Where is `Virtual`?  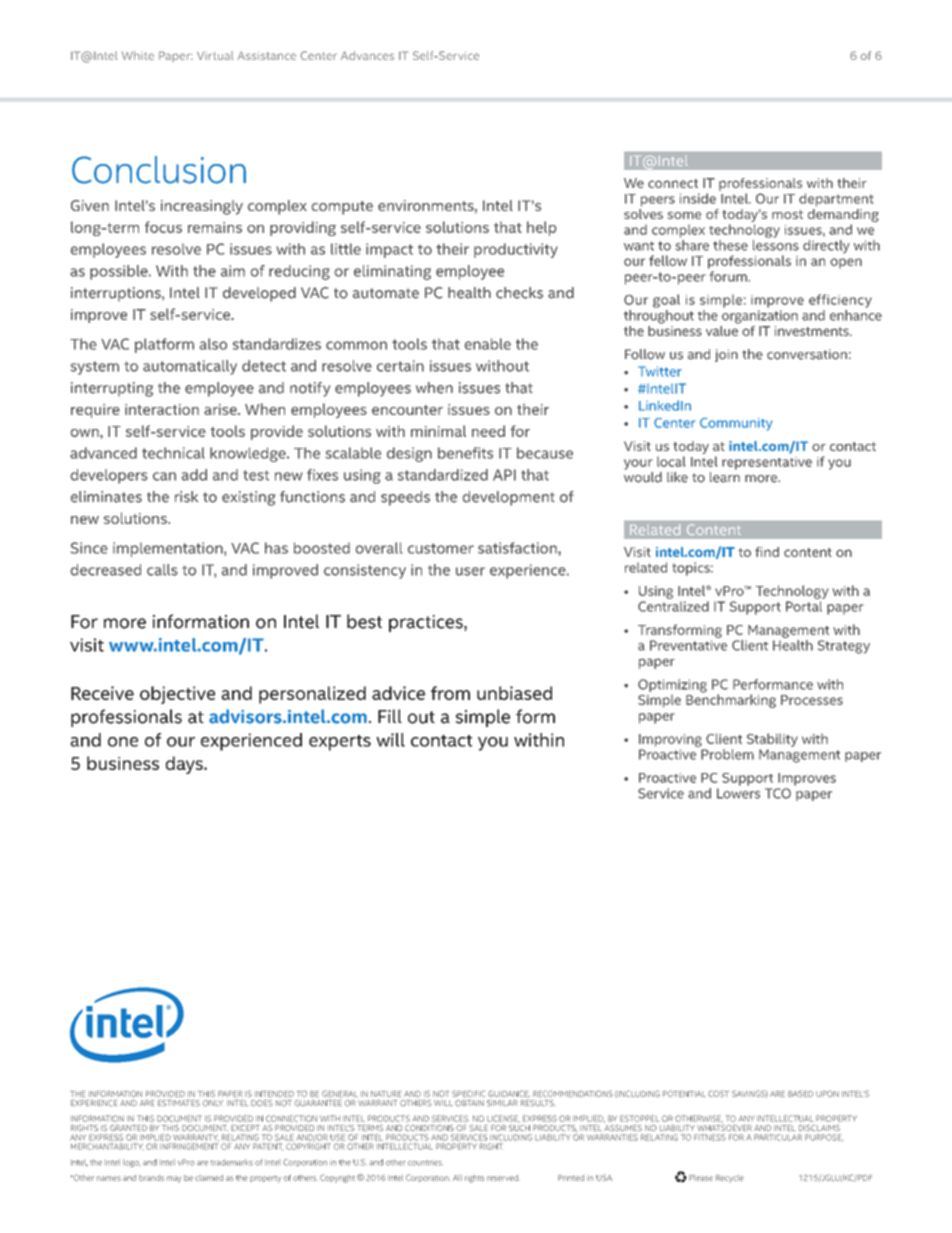 Virtual is located at coordinates (215, 55).
